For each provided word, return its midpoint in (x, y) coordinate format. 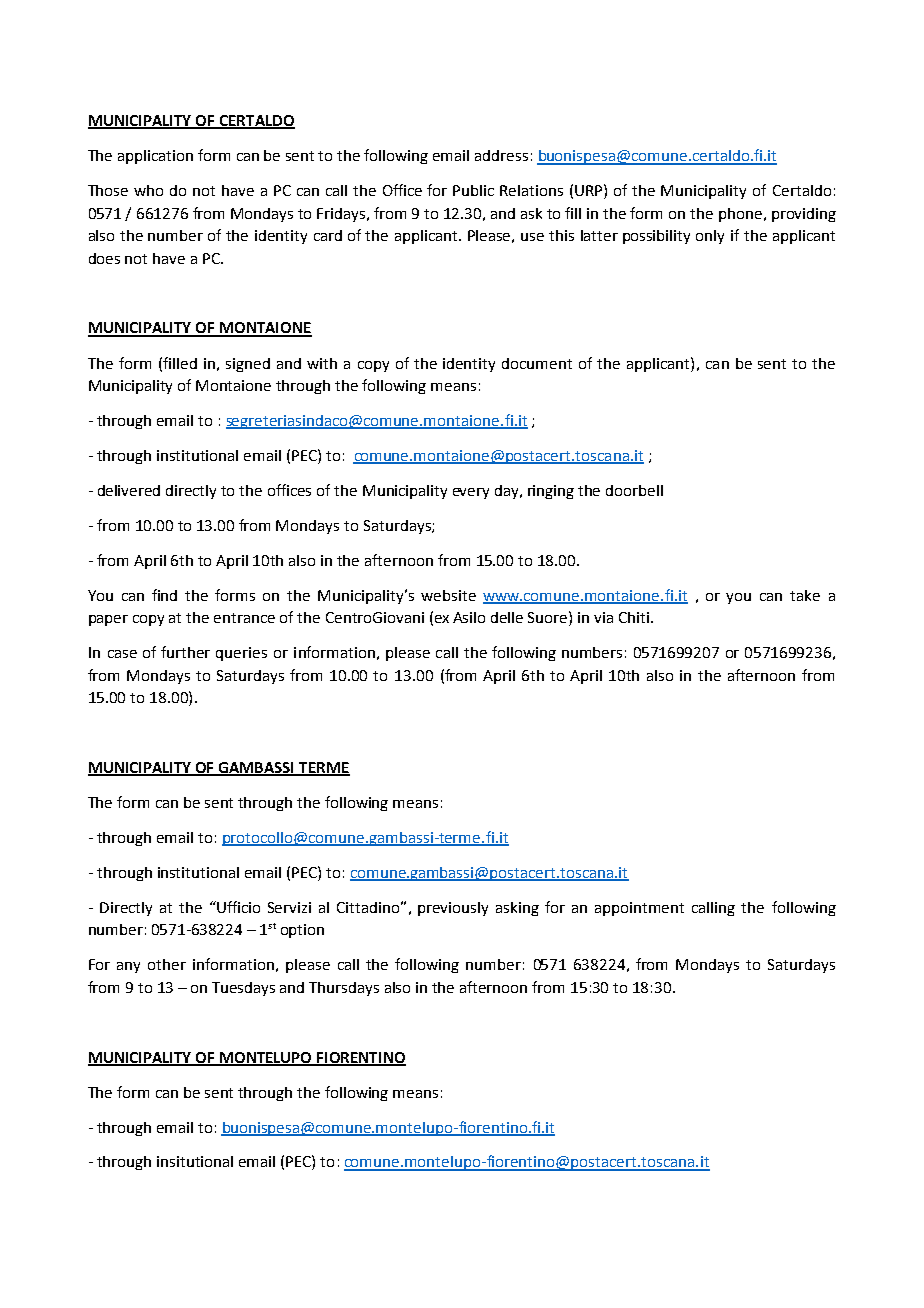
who (148, 190)
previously (453, 909)
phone (740, 215)
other (167, 964)
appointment (639, 909)
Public (473, 190)
